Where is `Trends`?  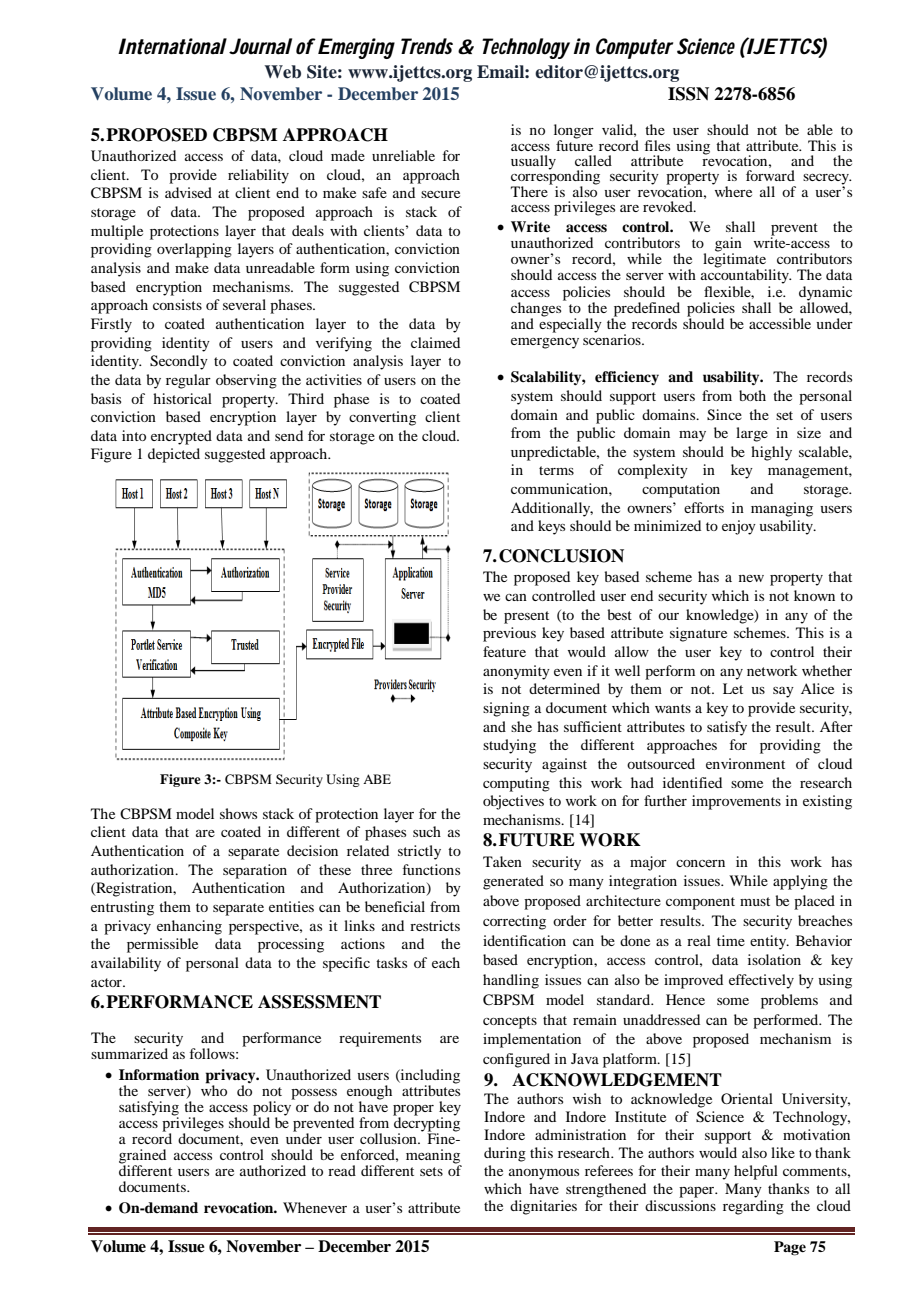
Trends is located at coordinates (427, 46).
